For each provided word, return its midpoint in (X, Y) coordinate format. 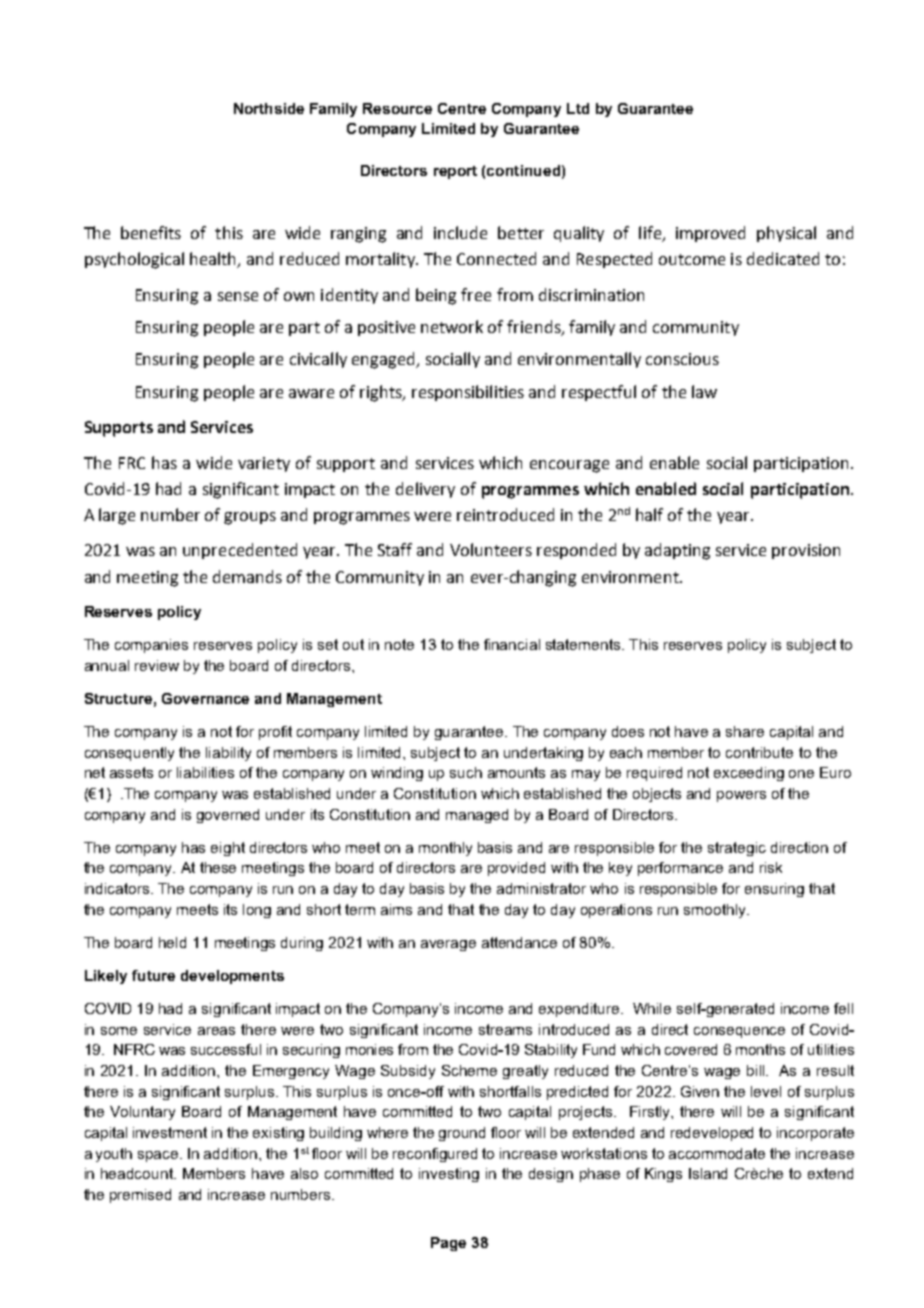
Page (448, 1244)
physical (786, 234)
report (455, 172)
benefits (151, 232)
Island (708, 1173)
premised (140, 1196)
